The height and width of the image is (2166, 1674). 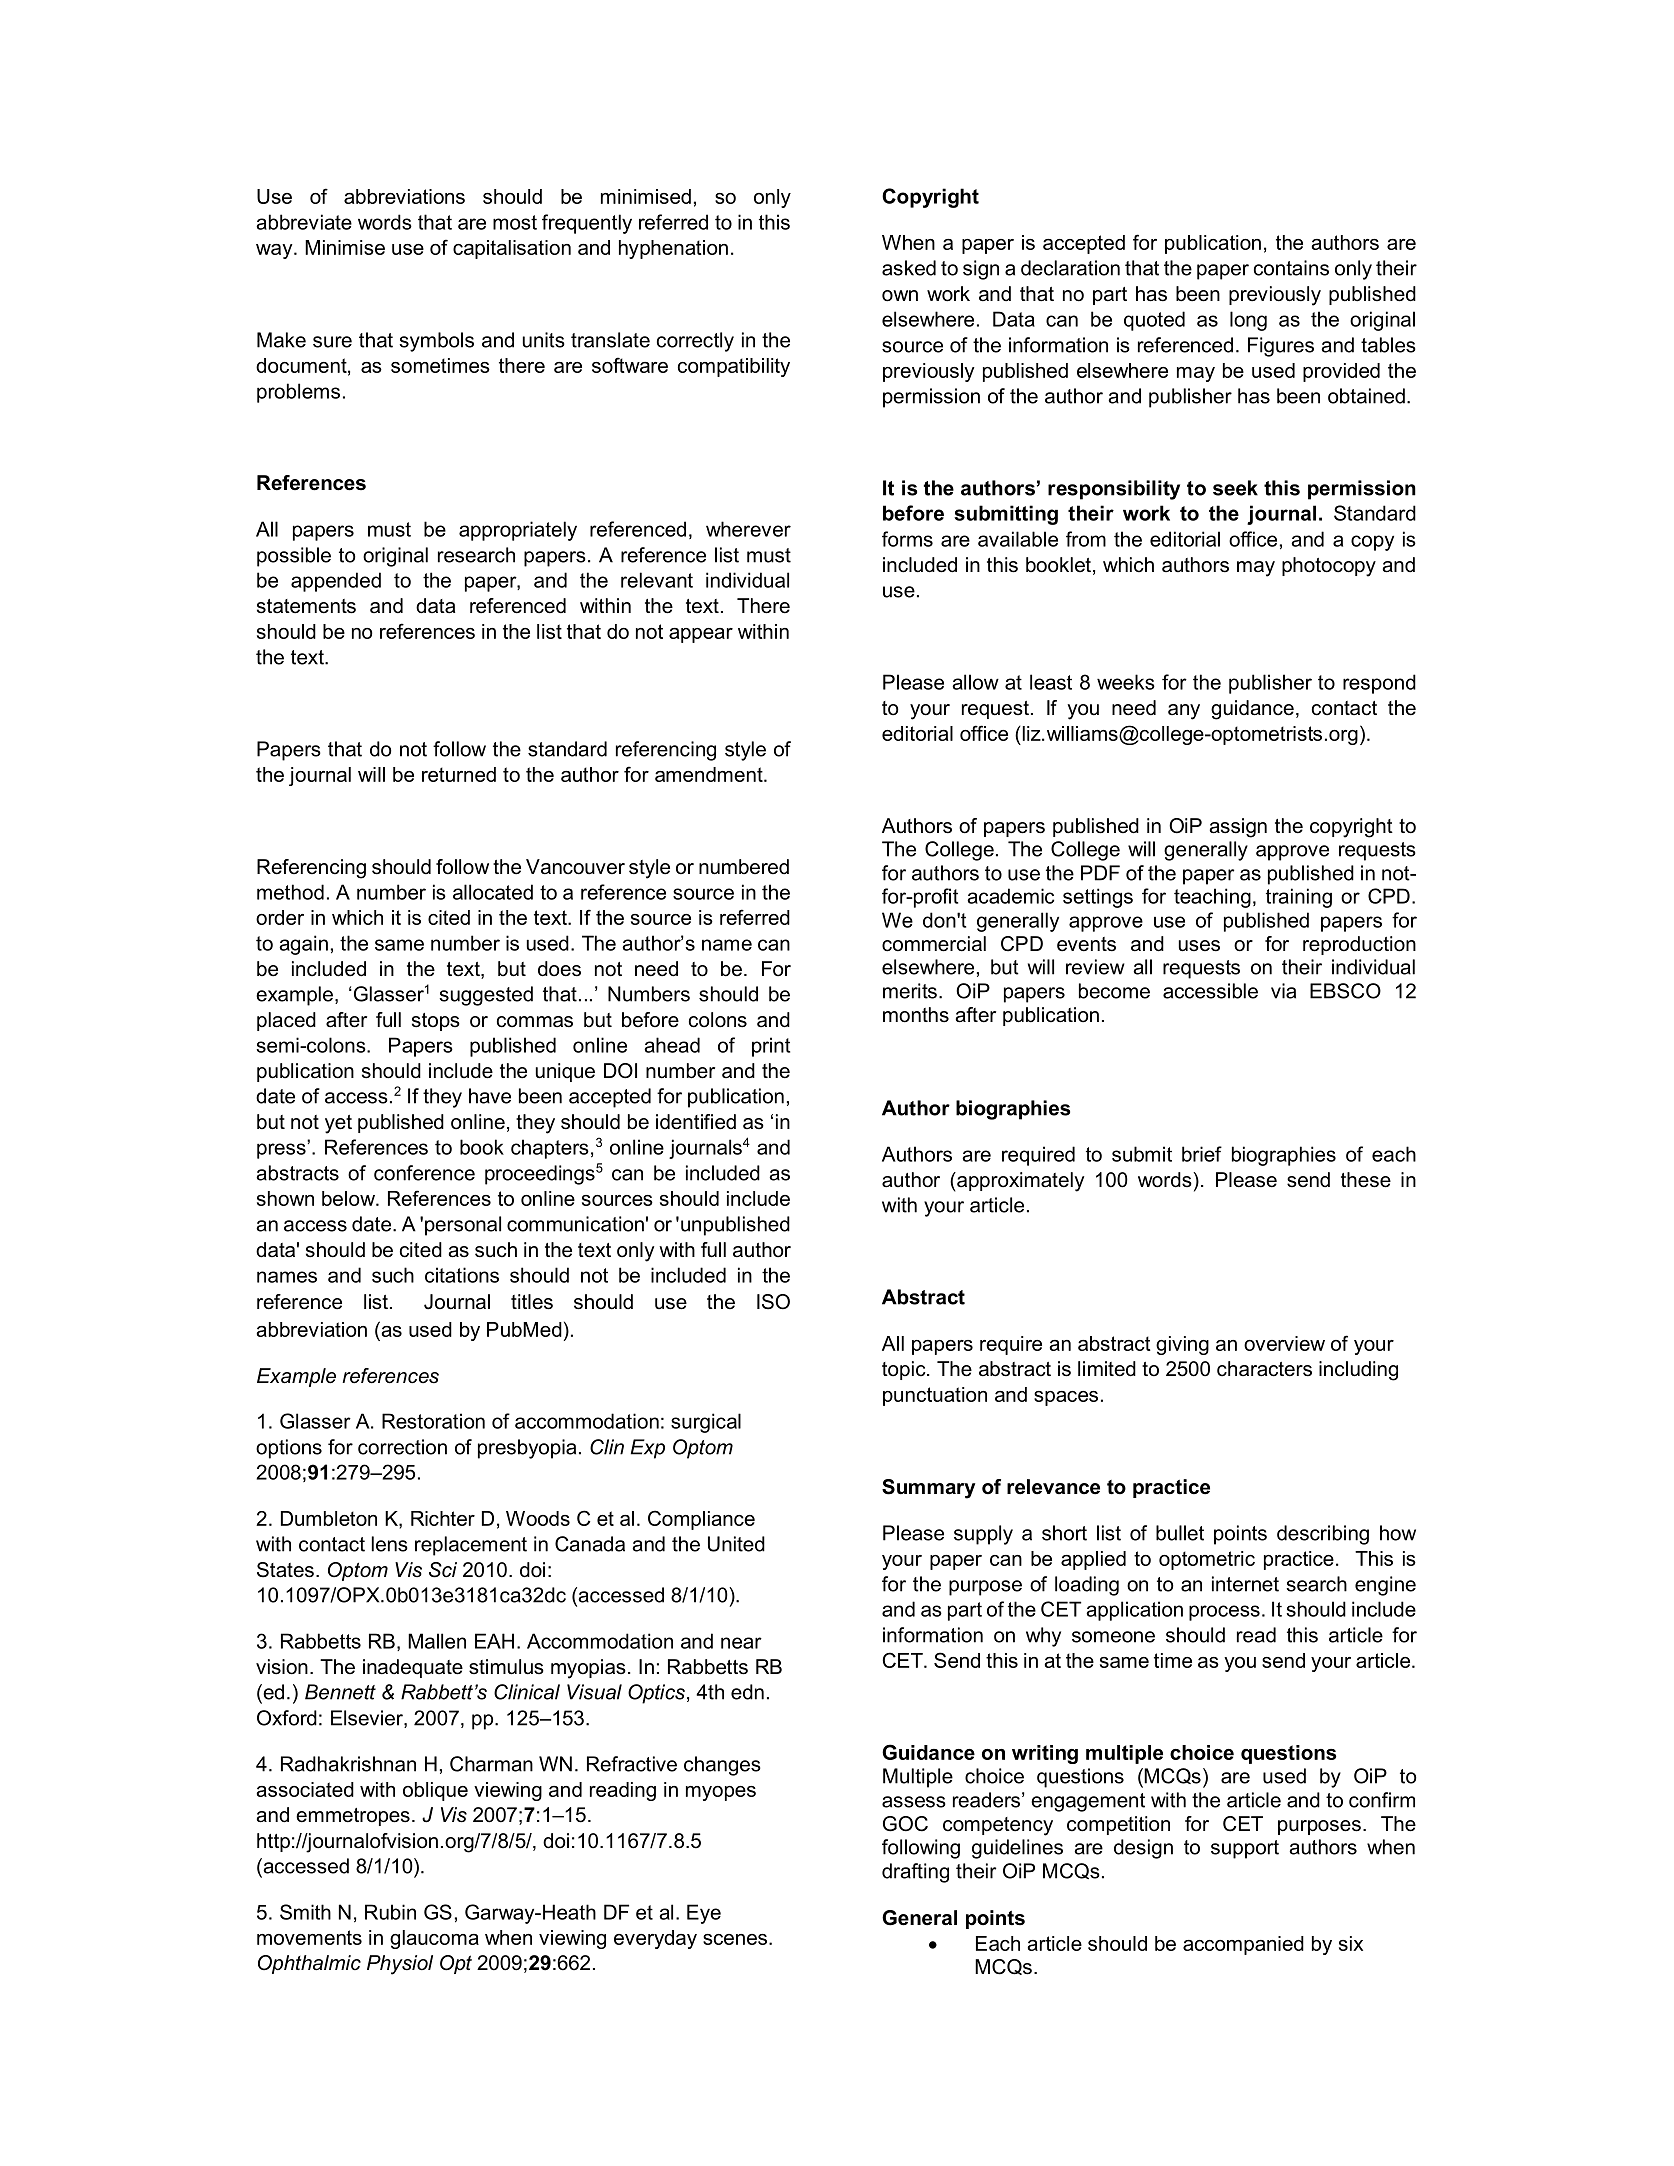 I want to click on describing, so click(x=1323, y=1535).
